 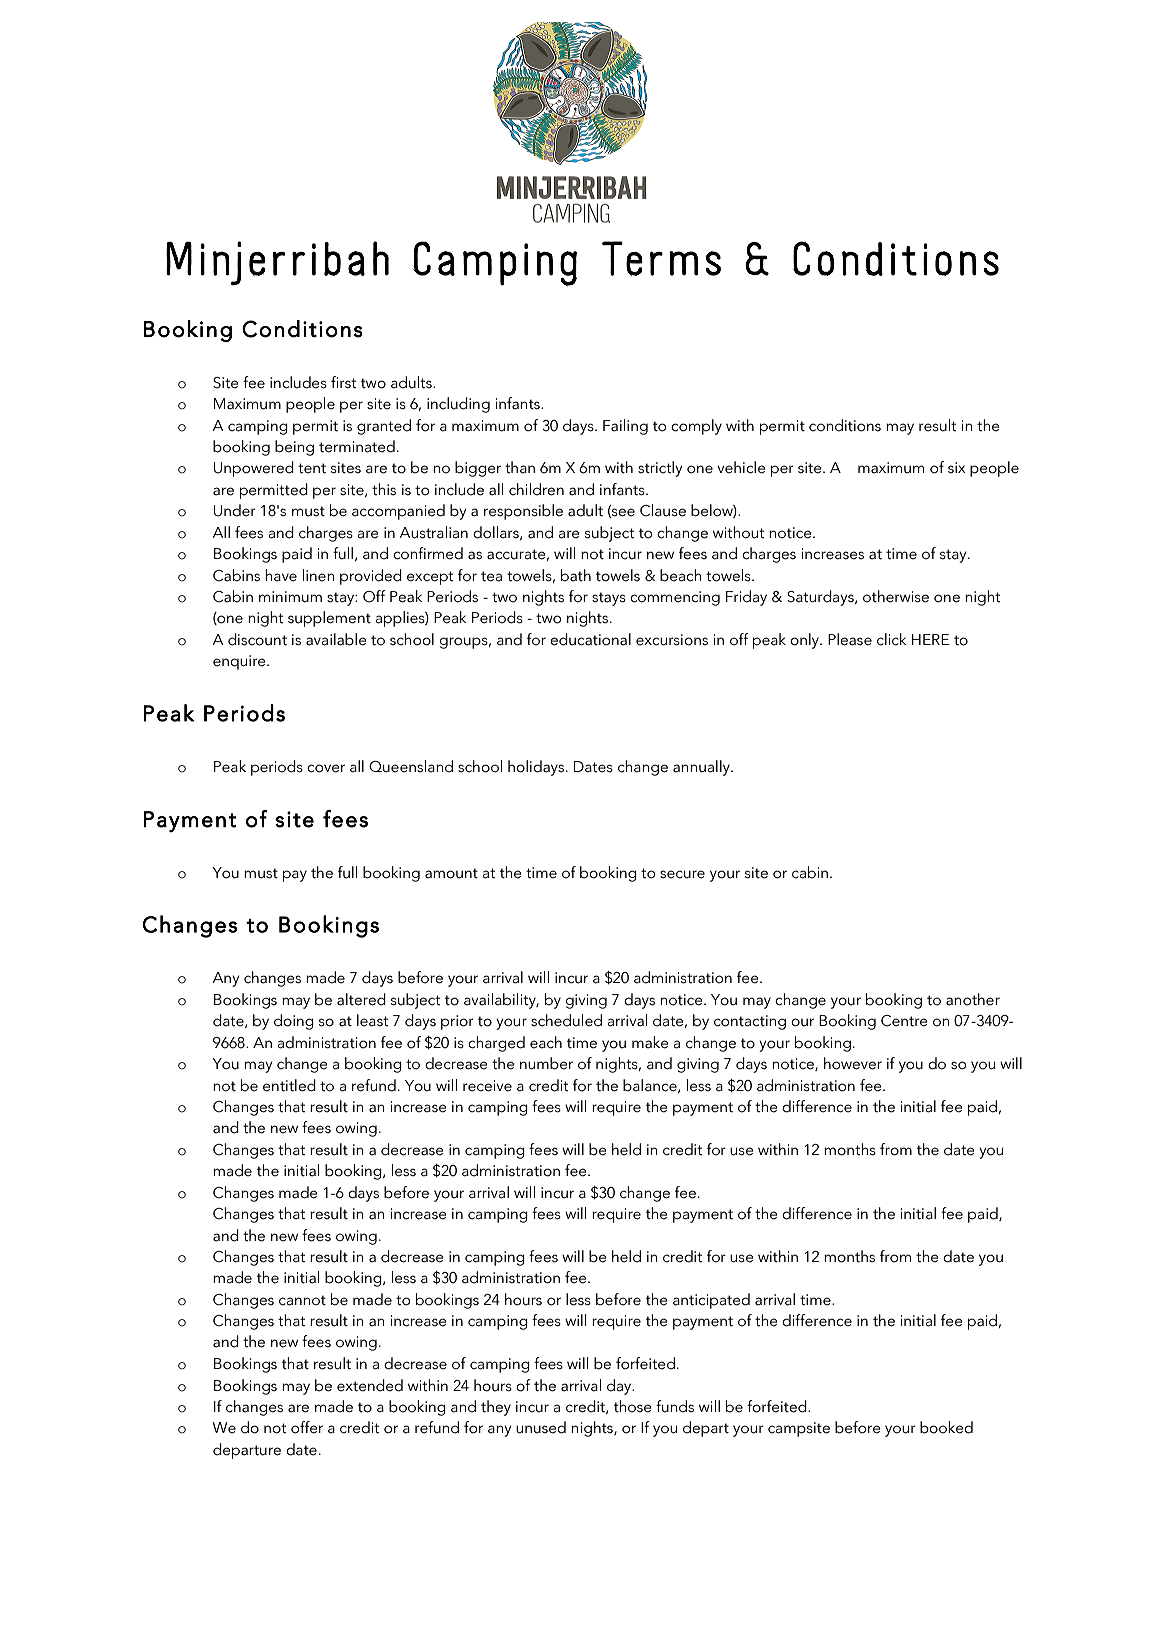 What do you see at coordinates (946, 1427) in the screenshot?
I see `booked` at bounding box center [946, 1427].
